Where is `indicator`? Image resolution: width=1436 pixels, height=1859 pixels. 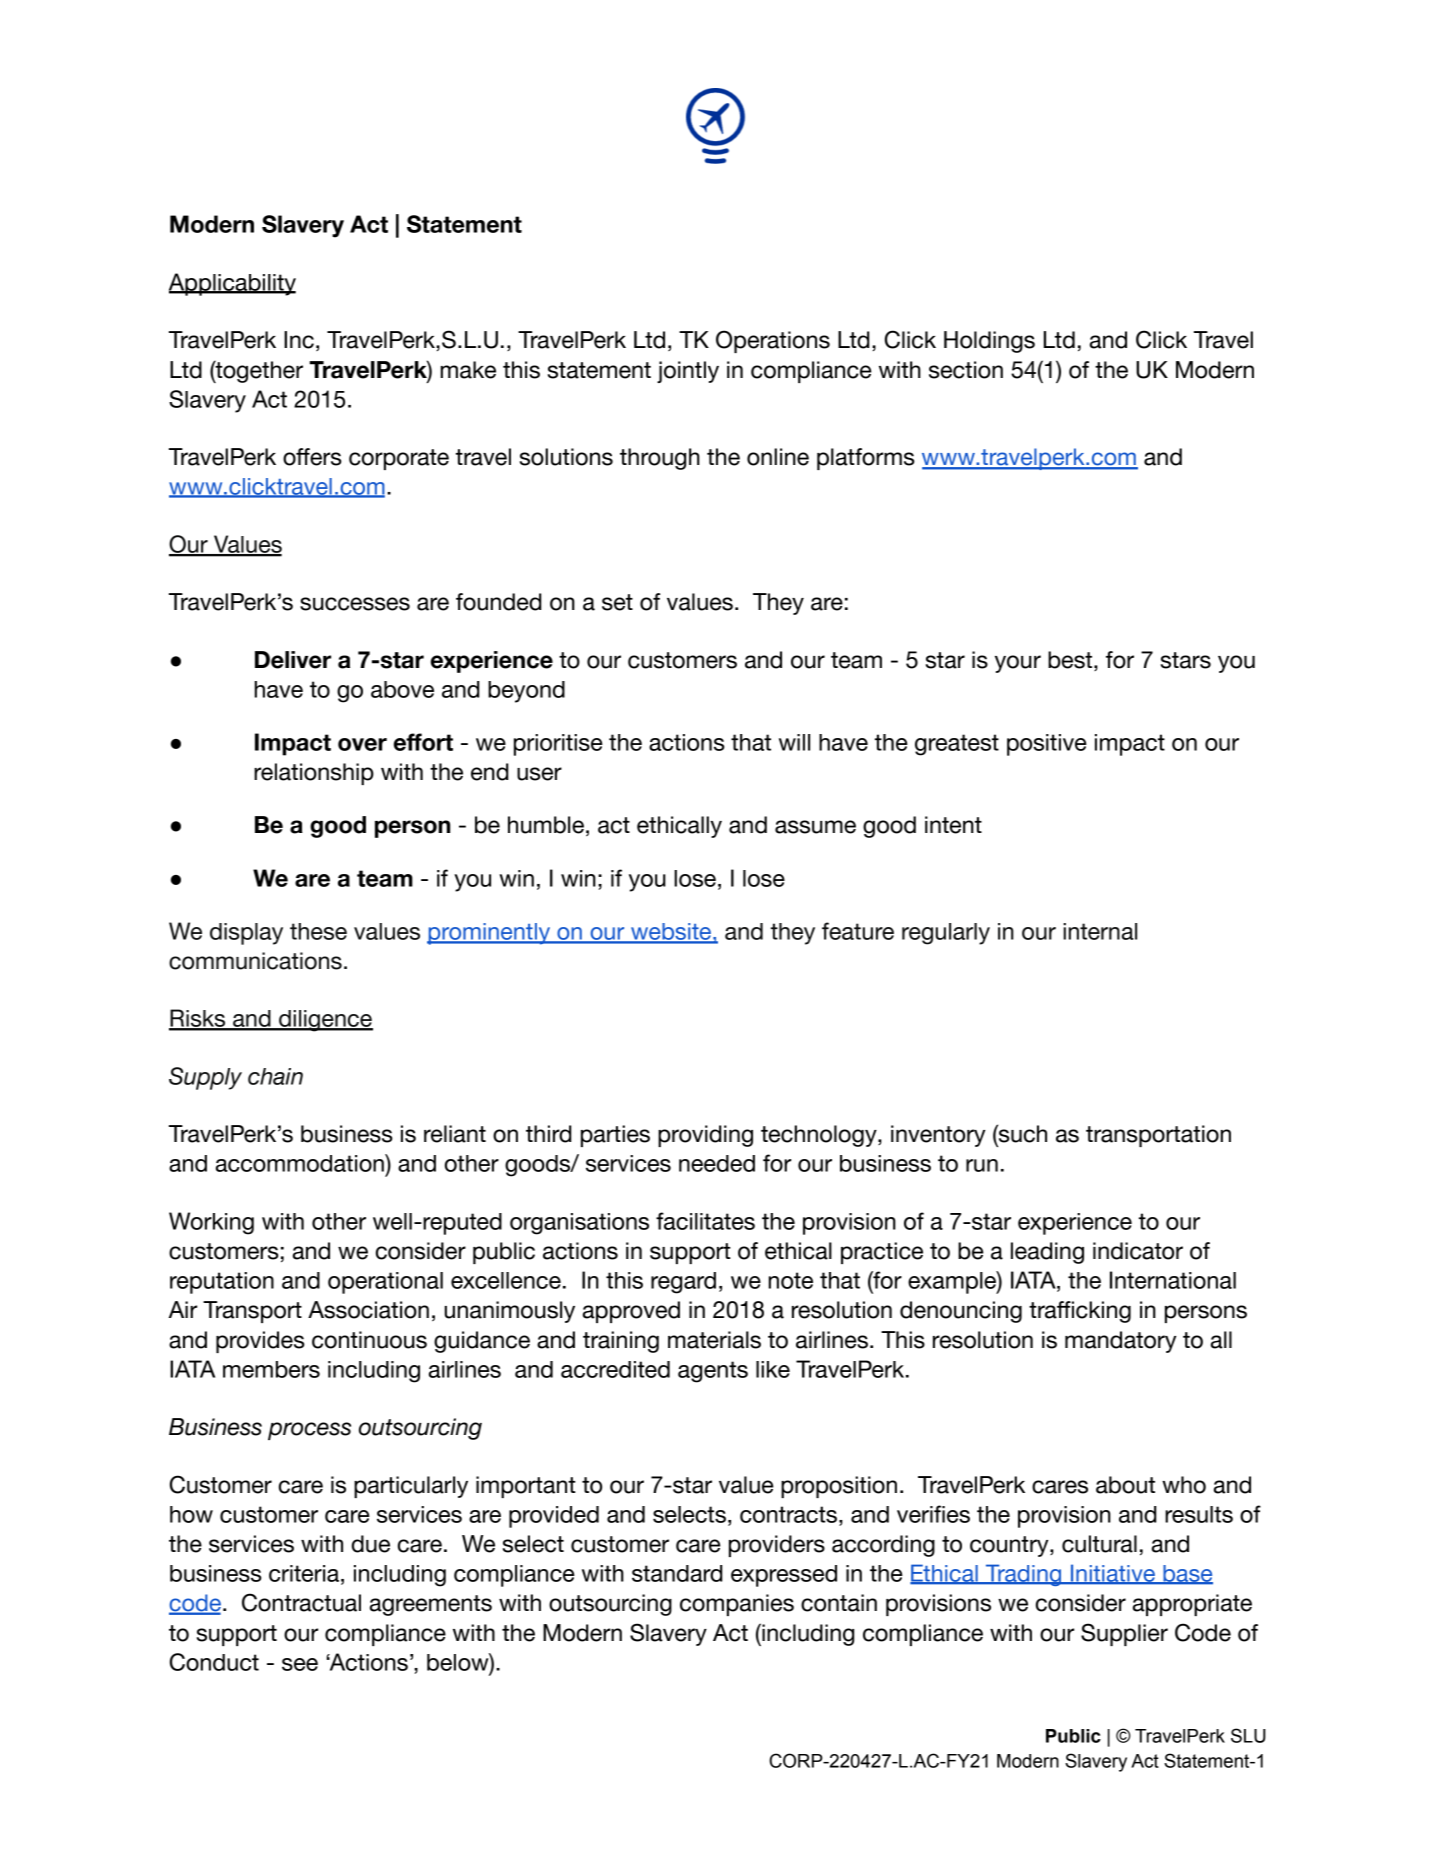
indicator is located at coordinates (1138, 1251).
